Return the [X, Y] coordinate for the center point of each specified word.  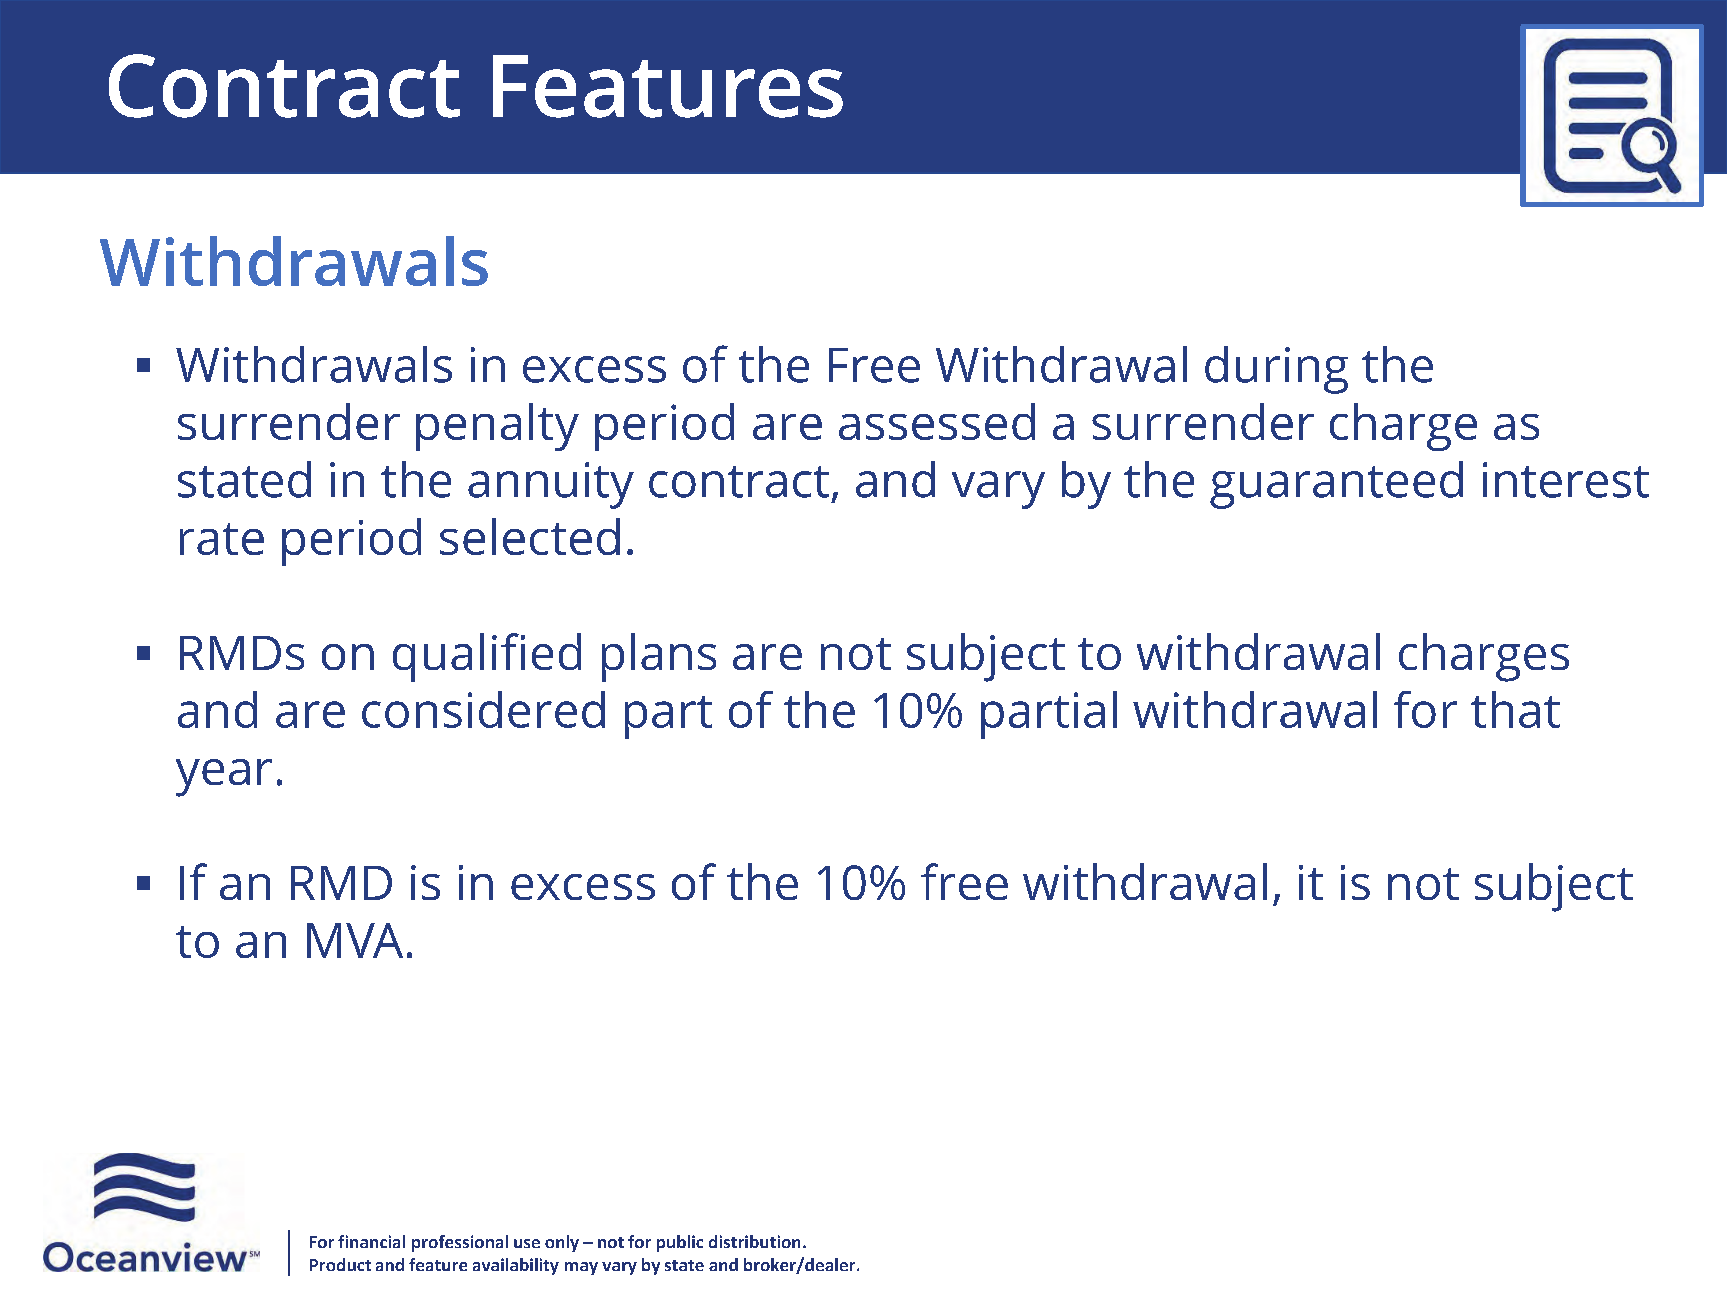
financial [371, 1241]
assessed [937, 421]
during [1276, 370]
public [680, 1243]
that [1515, 709]
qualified [487, 657]
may [581, 1268]
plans [659, 657]
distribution [754, 1241]
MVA [355, 940]
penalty [497, 427]
